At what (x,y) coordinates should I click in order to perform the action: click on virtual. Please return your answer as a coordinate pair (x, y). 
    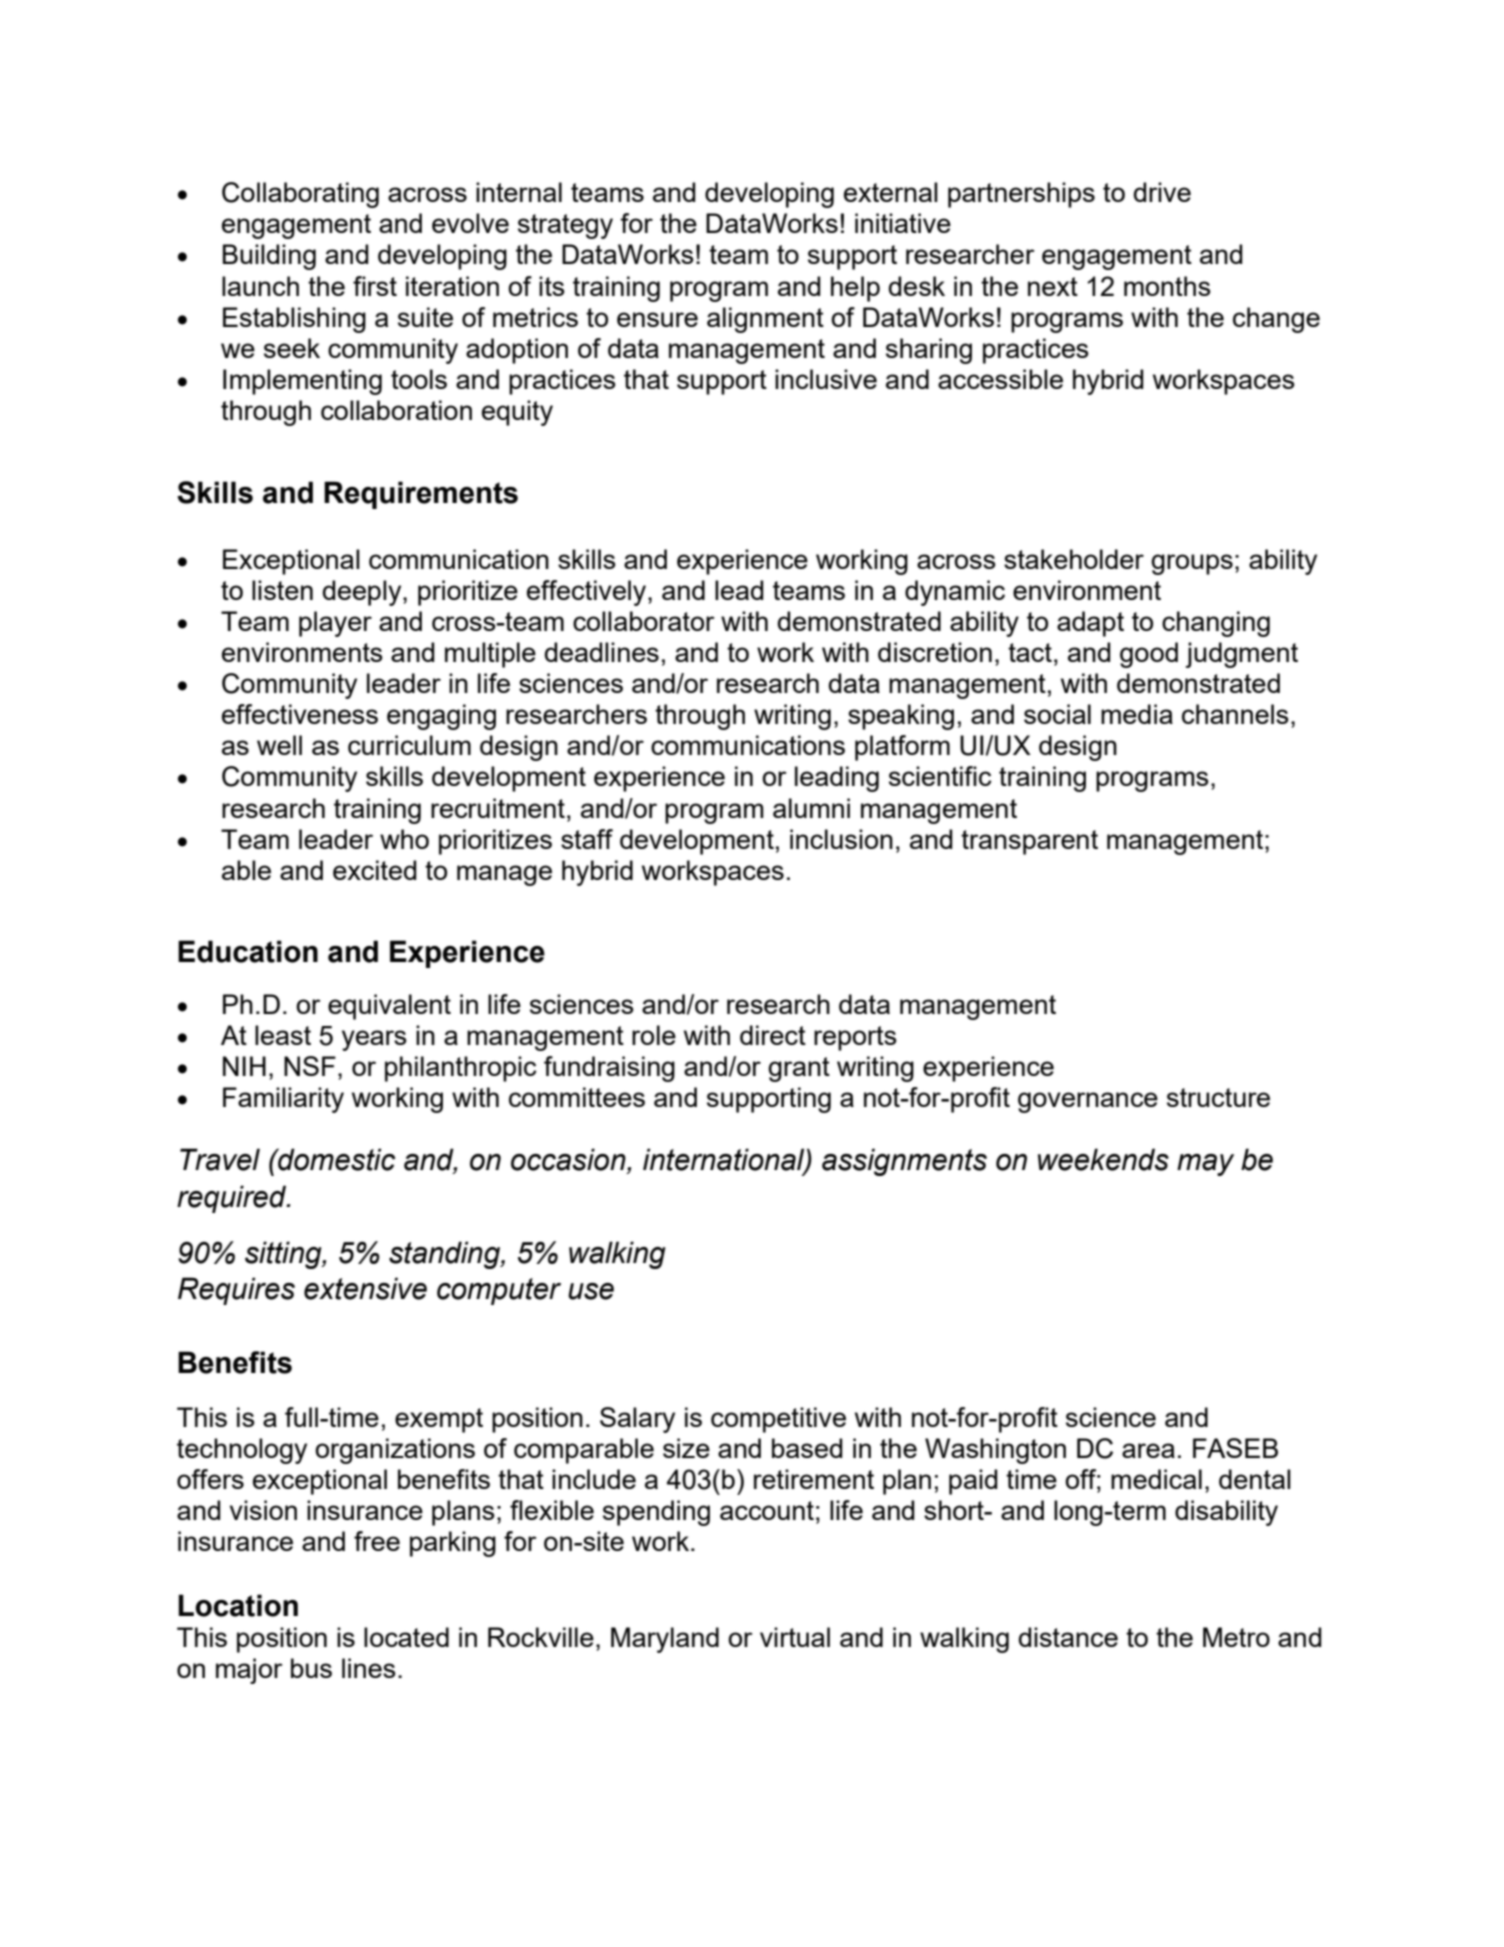
    Looking at the image, I should click on (795, 1637).
